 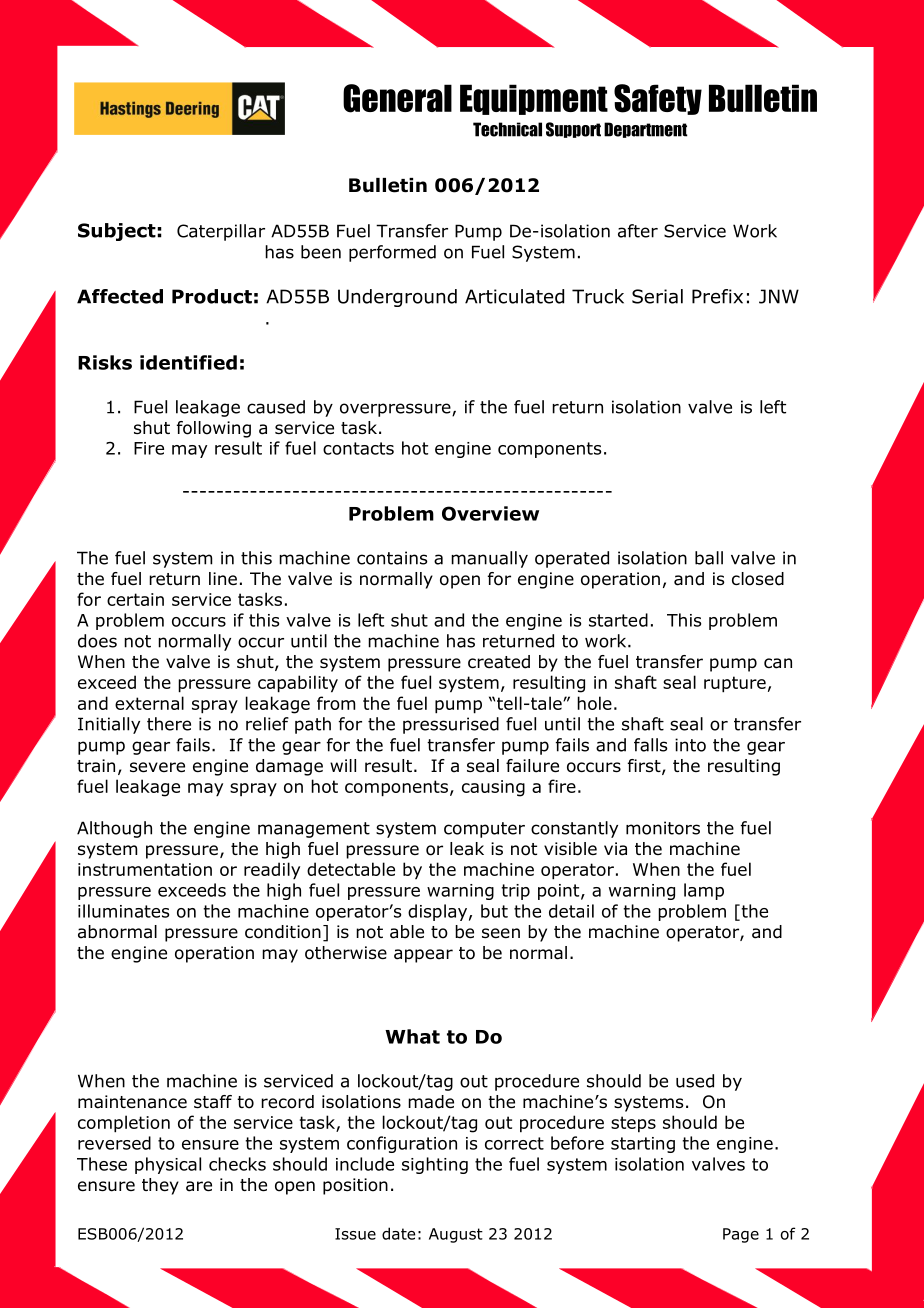 I want to click on Caterpillar, so click(x=221, y=232).
